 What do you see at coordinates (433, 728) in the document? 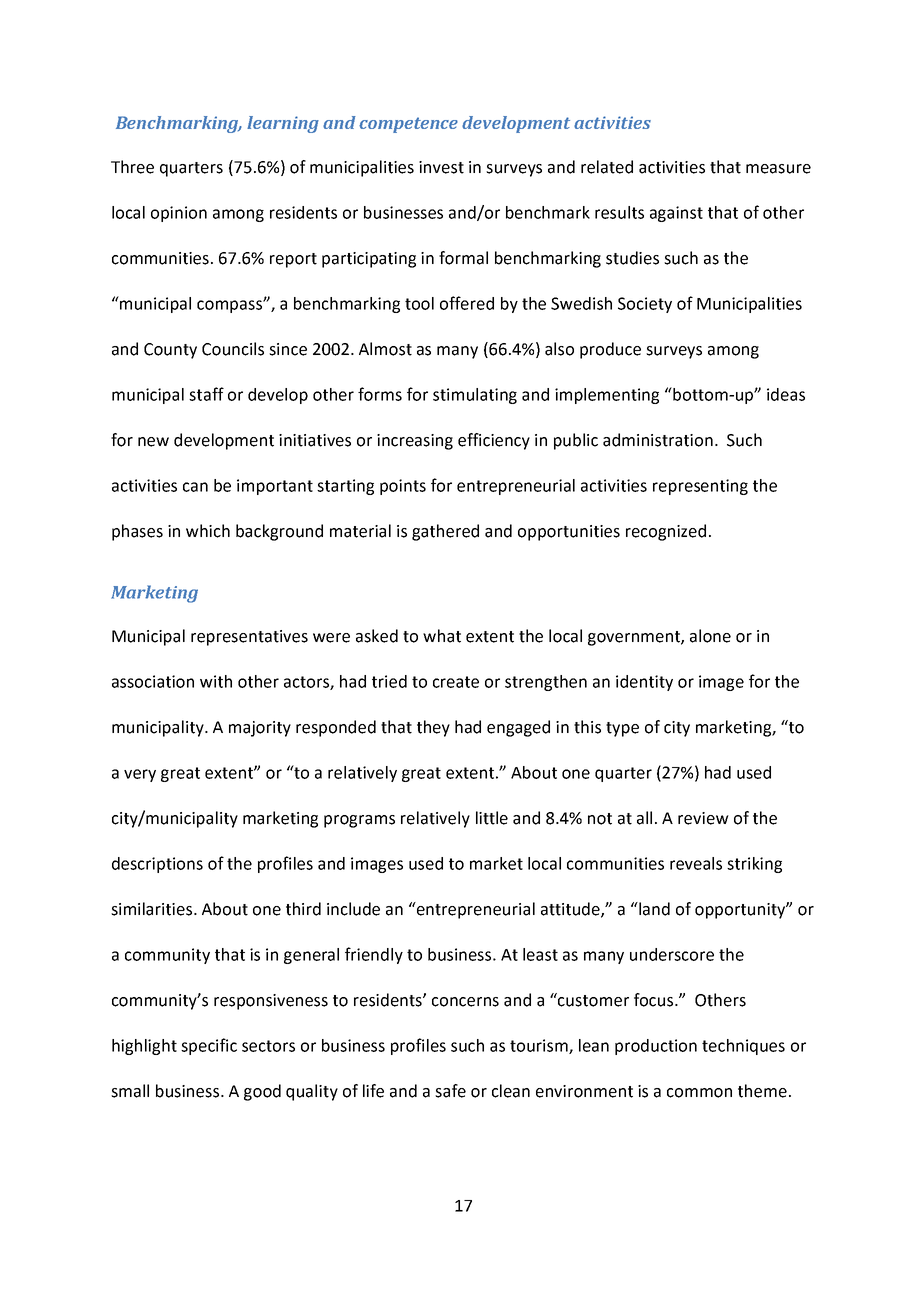
I see `they` at bounding box center [433, 728].
